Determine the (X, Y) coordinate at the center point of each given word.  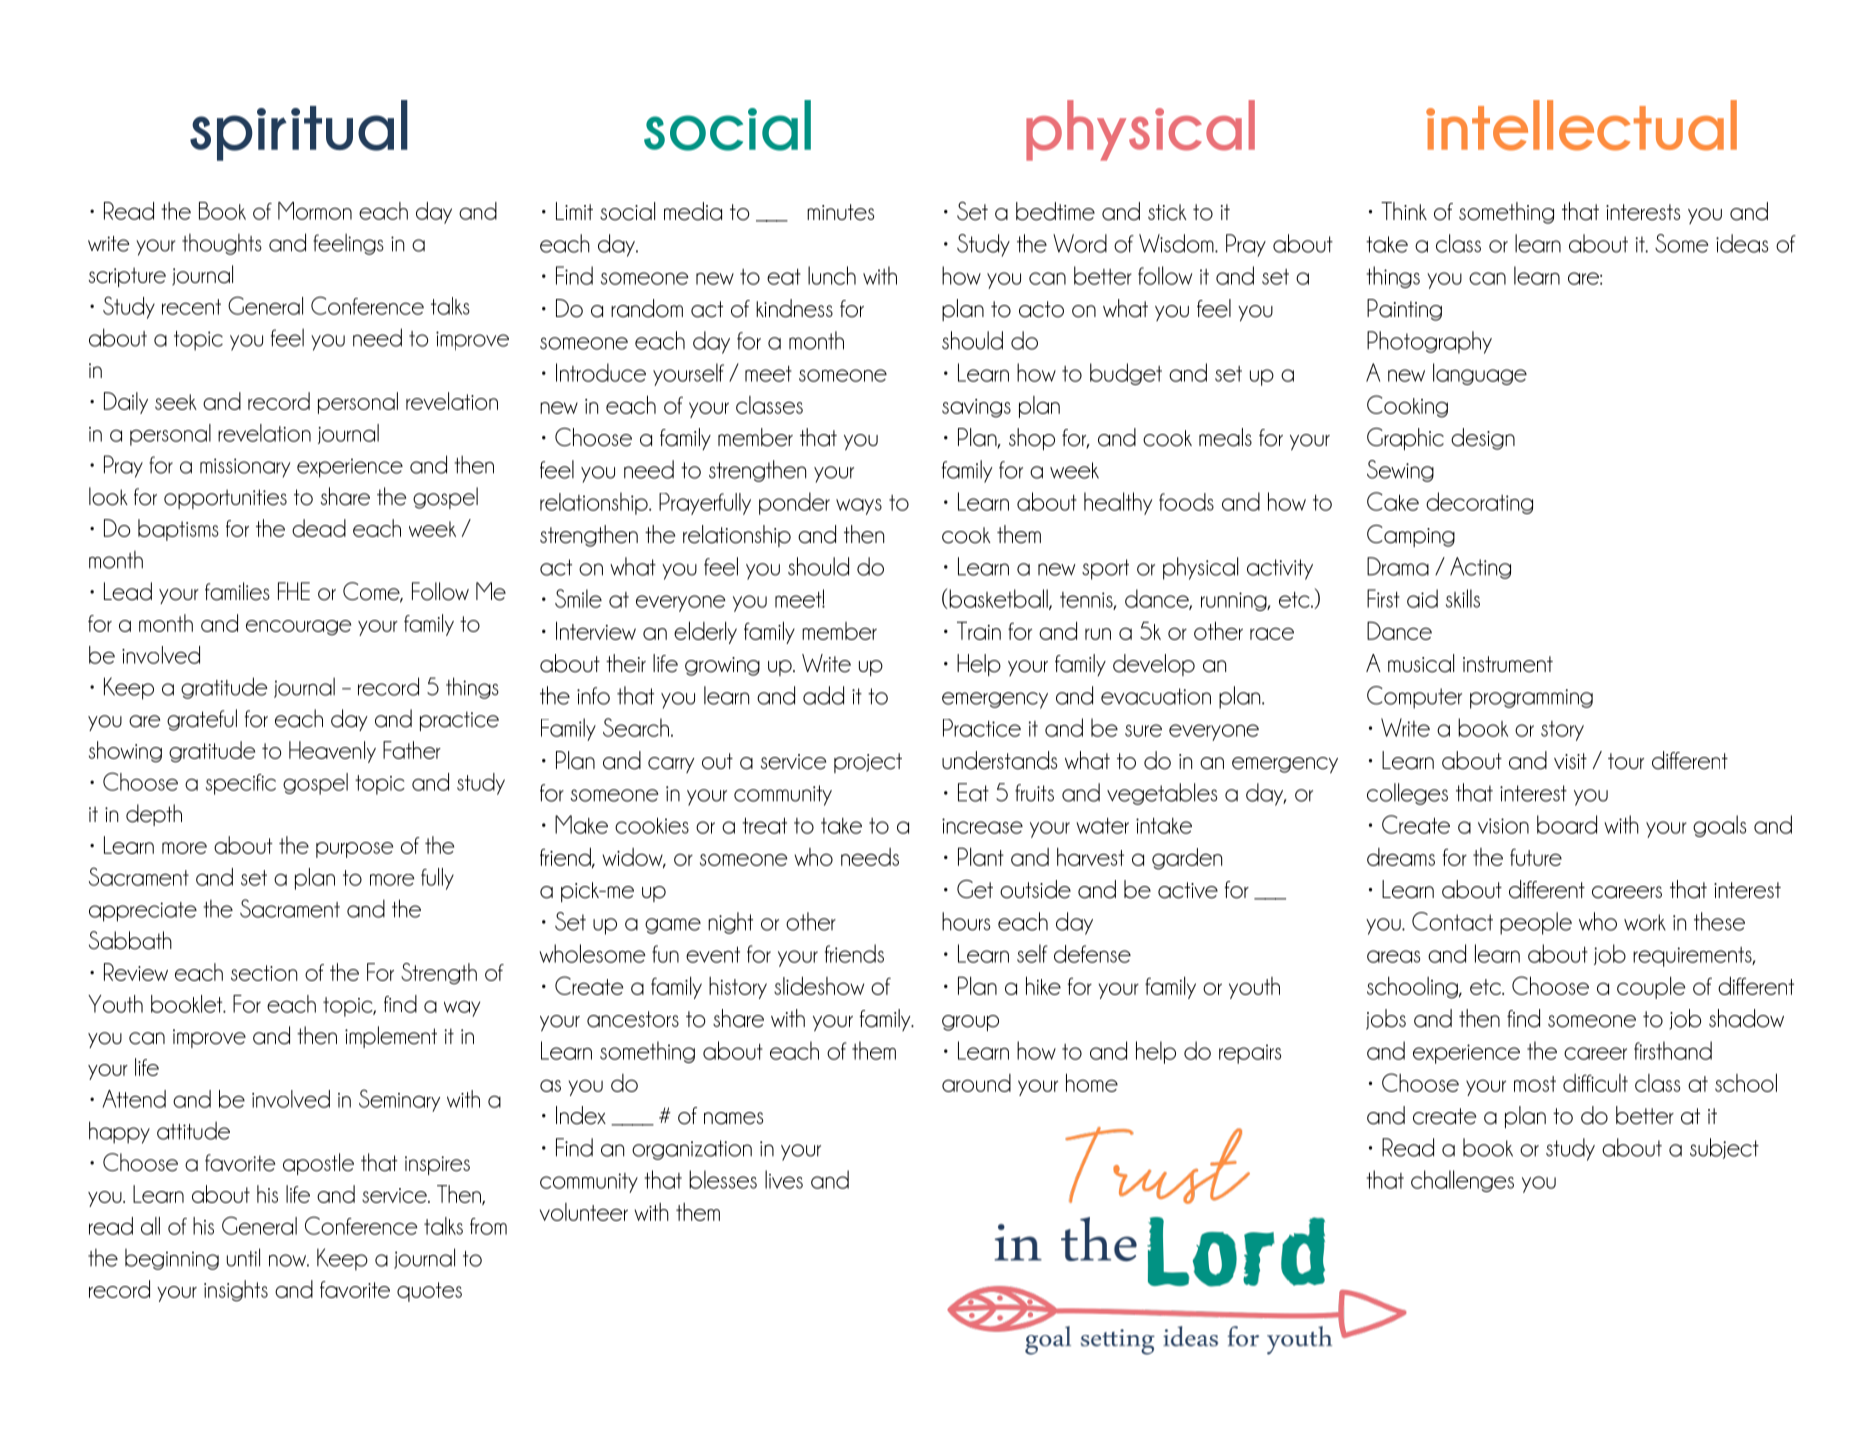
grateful (202, 720)
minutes (840, 212)
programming (1531, 699)
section (264, 973)
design (1483, 439)
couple (1651, 987)
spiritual (299, 130)
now (289, 1260)
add (823, 695)
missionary (245, 468)
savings (976, 408)
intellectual (1581, 125)
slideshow (819, 985)
